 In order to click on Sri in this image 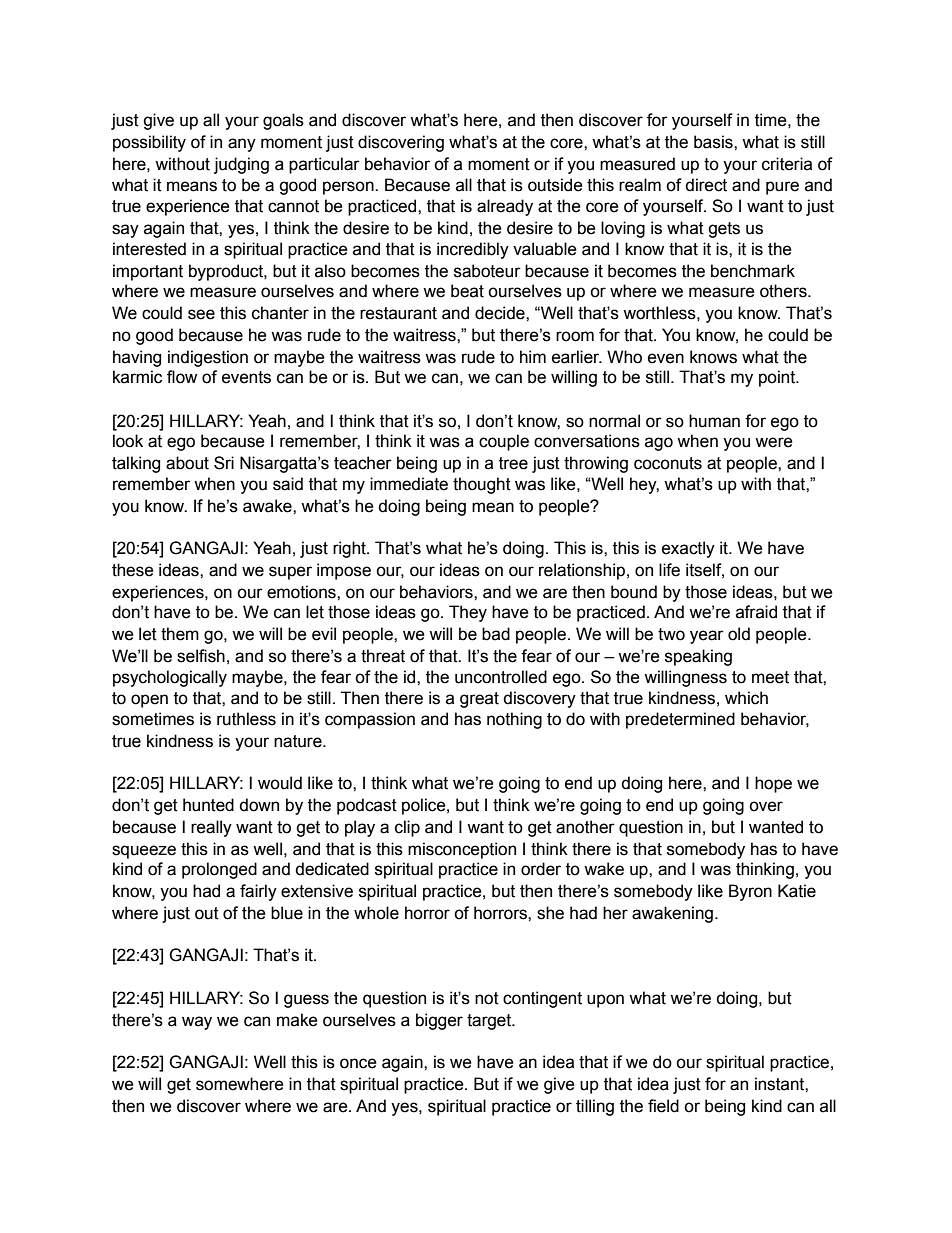, I will do `click(224, 463)`.
